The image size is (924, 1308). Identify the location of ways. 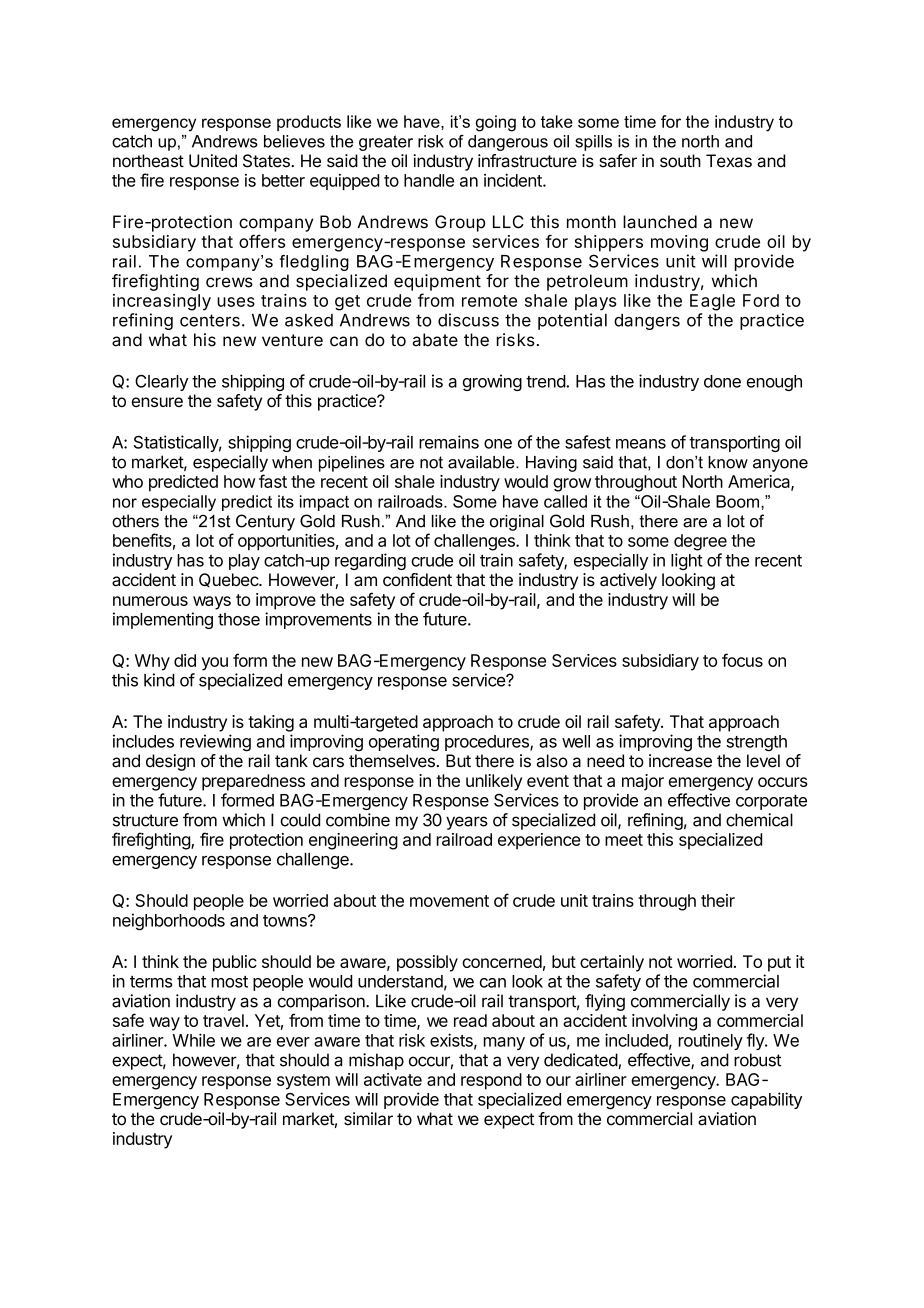
(212, 603).
